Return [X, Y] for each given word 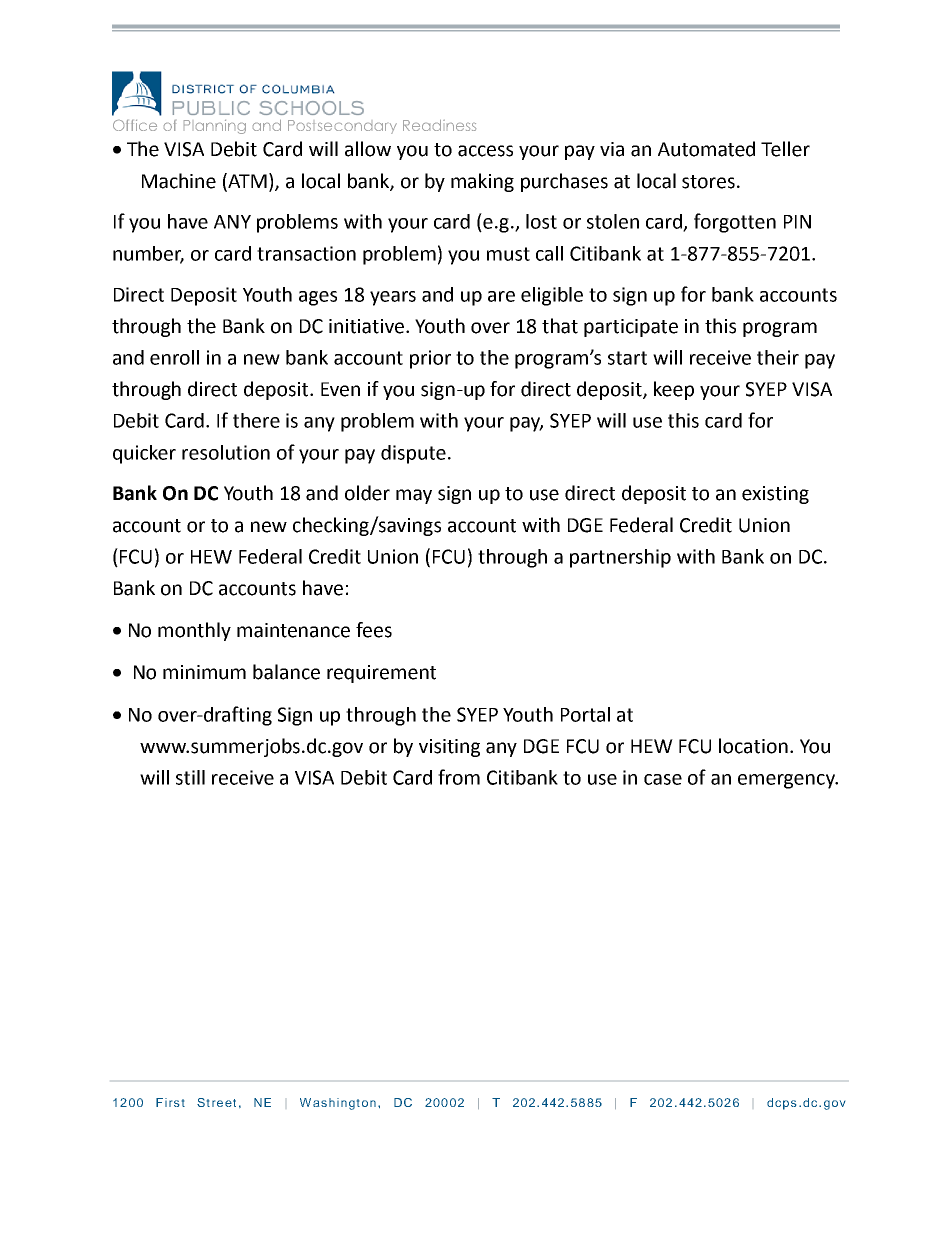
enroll [174, 357]
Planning [215, 127]
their [778, 357]
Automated [706, 149]
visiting [449, 748]
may [414, 496]
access [485, 151]
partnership [620, 558]
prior [430, 359]
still [190, 777]
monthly [194, 631]
